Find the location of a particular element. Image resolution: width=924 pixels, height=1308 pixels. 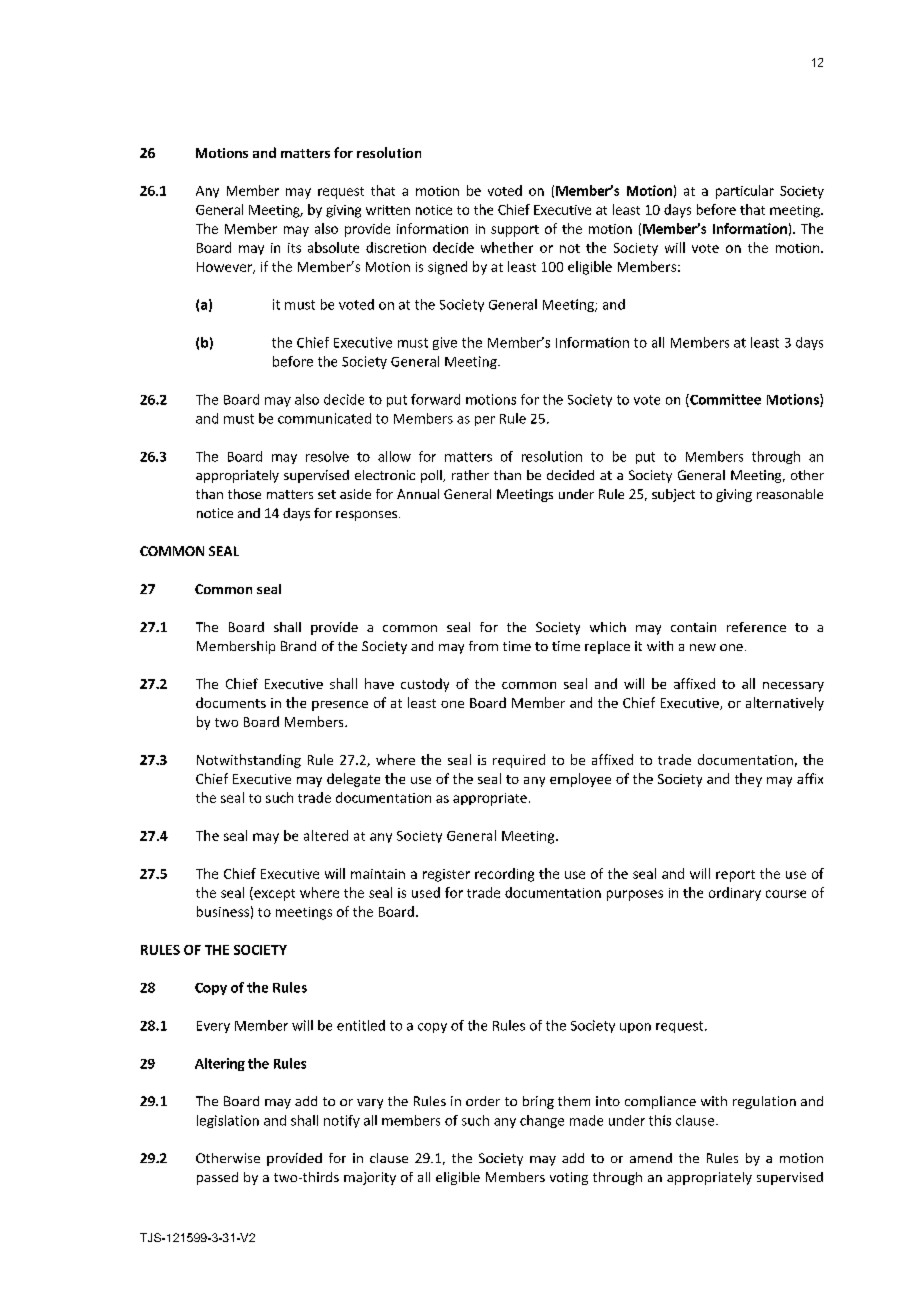

legislation is located at coordinates (228, 1121).
